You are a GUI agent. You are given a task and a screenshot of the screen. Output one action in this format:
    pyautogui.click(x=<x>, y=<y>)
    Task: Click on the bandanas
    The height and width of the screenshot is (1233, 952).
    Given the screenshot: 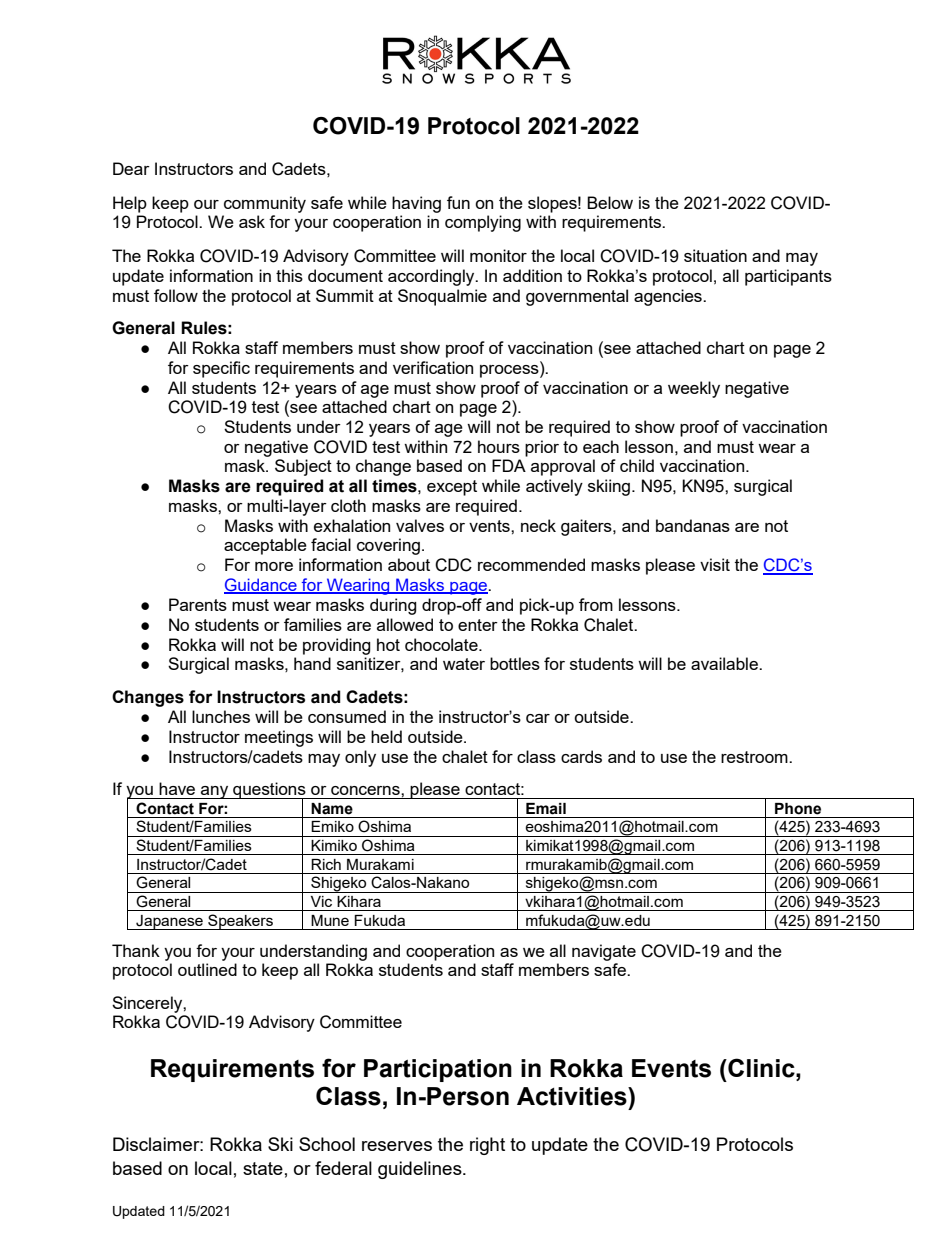 What is the action you would take?
    pyautogui.click(x=693, y=525)
